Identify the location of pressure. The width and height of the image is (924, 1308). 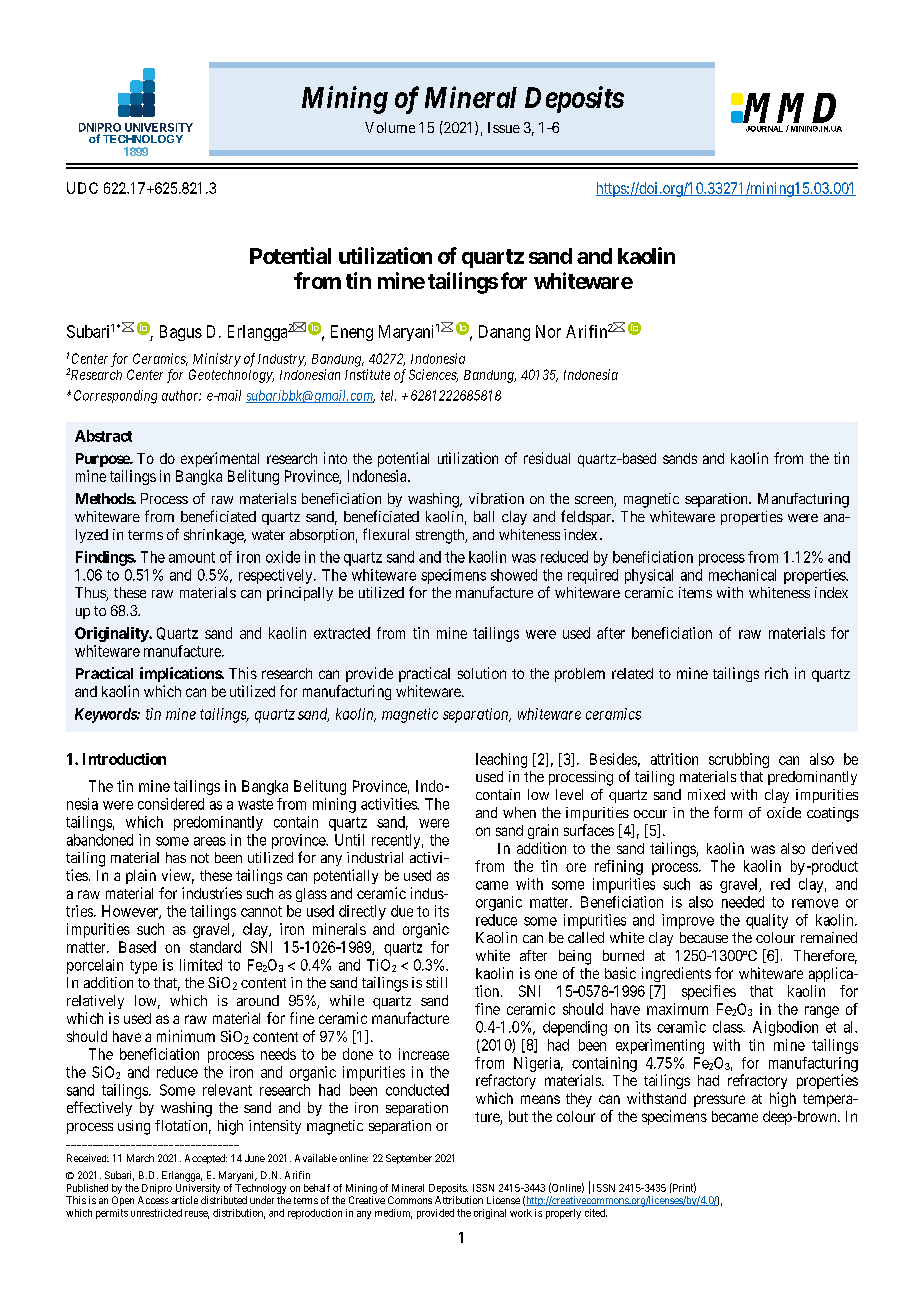
(719, 1101).
